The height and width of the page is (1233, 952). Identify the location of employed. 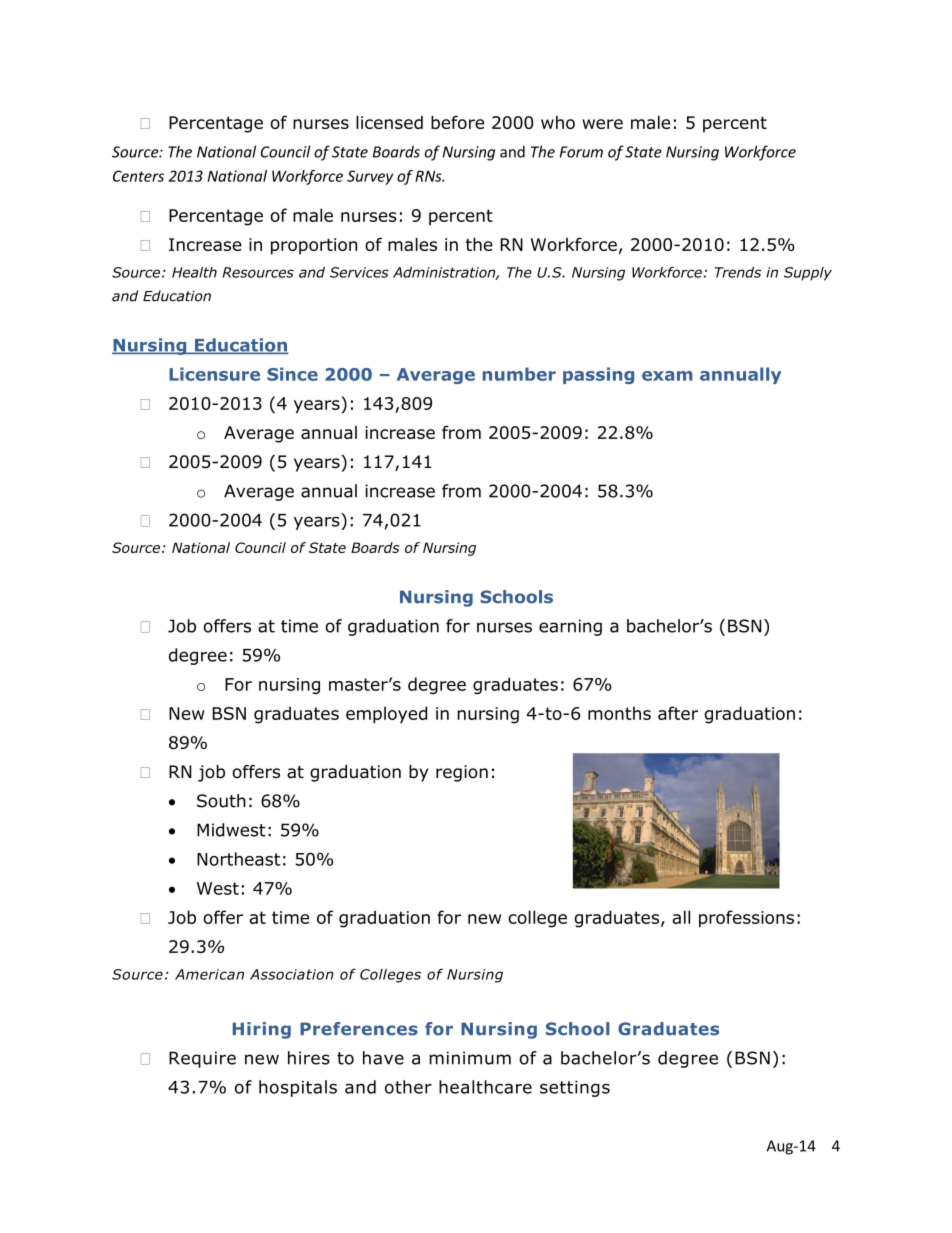
(386, 715).
